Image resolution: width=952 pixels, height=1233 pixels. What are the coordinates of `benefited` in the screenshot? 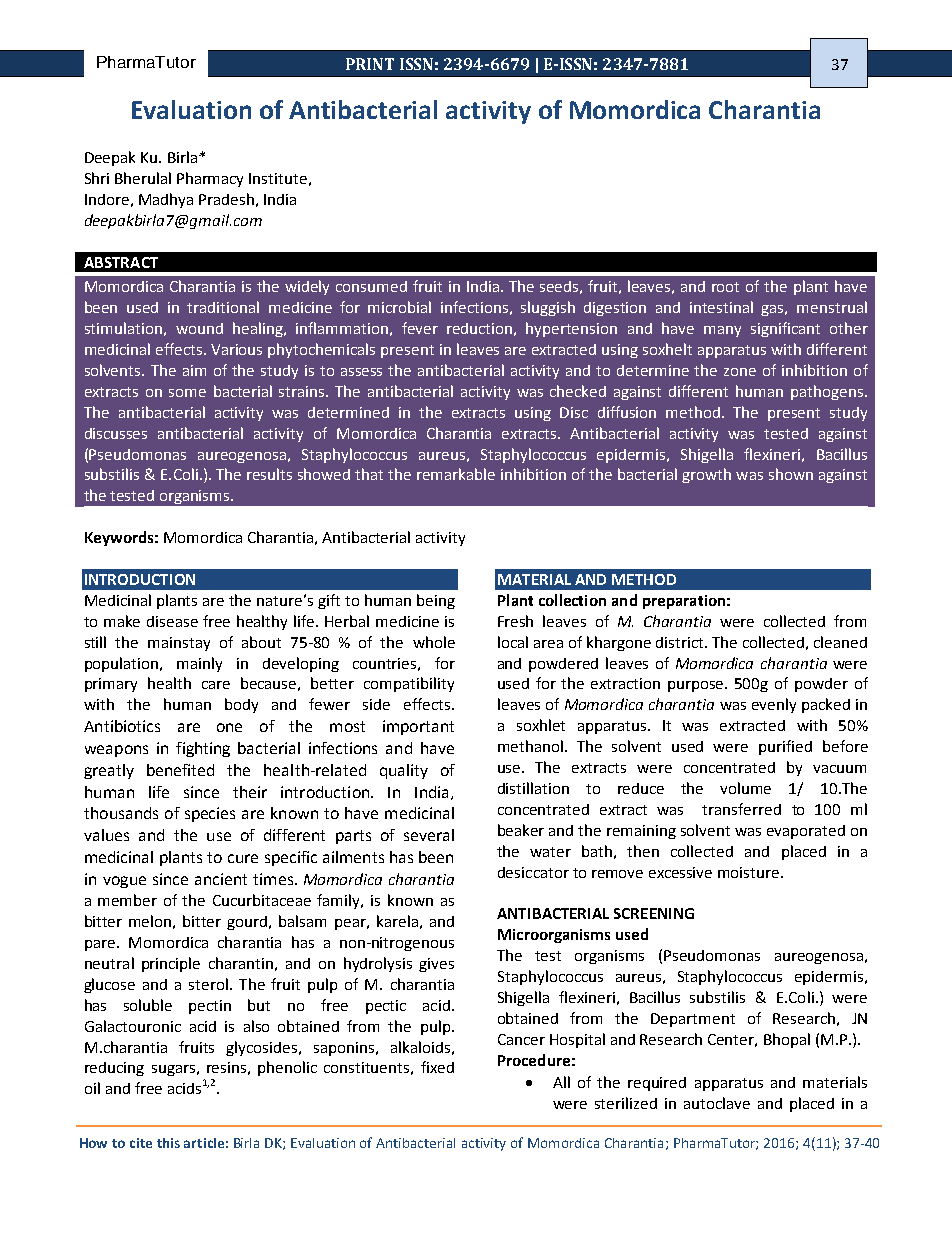 It's located at (180, 770).
